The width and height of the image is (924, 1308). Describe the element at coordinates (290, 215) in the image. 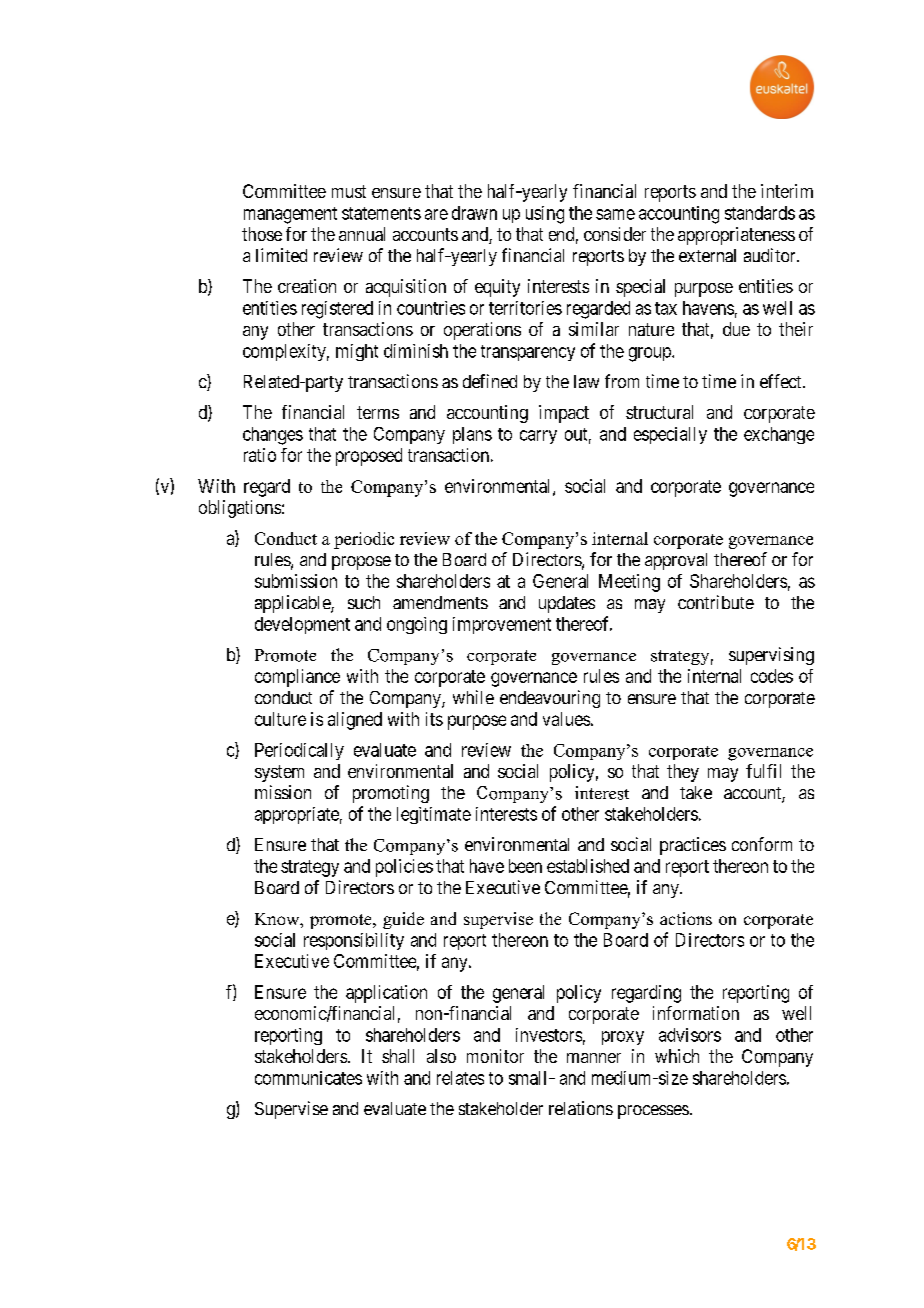

I see `management` at that location.
